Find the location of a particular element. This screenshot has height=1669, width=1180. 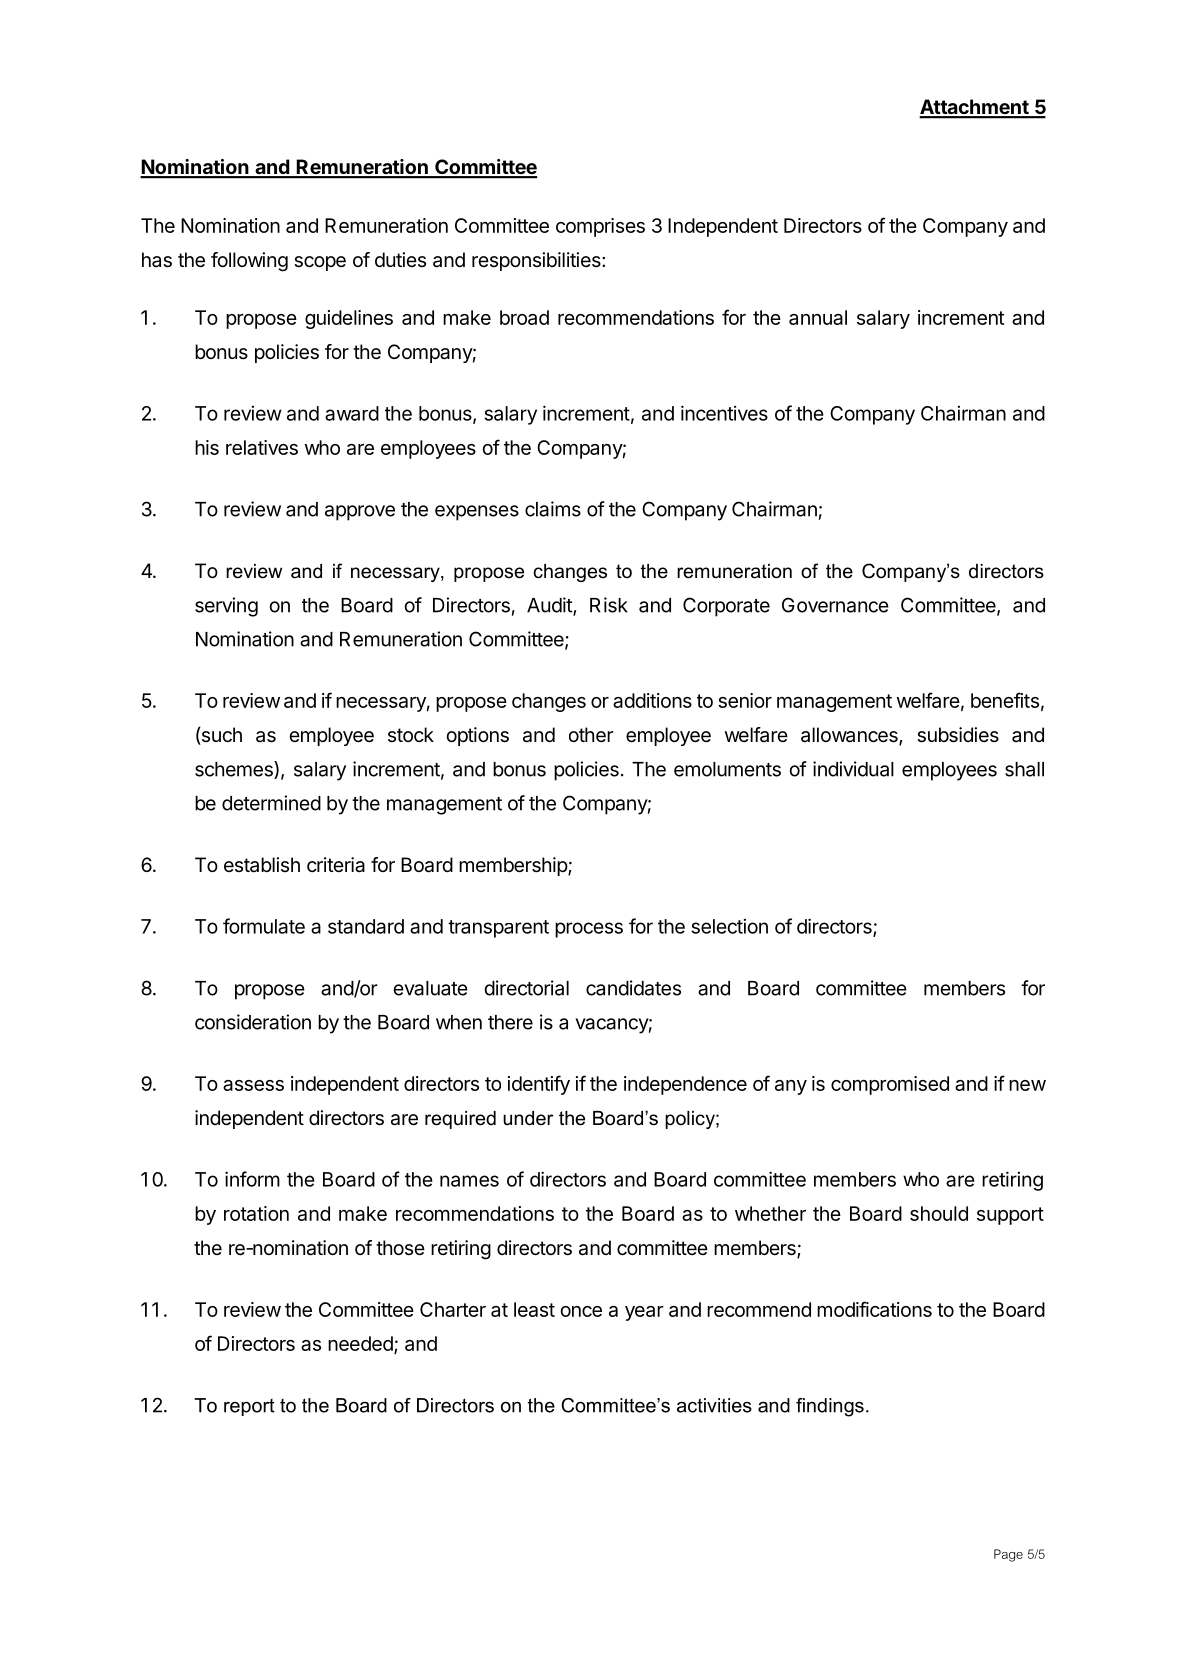

additions is located at coordinates (652, 700).
